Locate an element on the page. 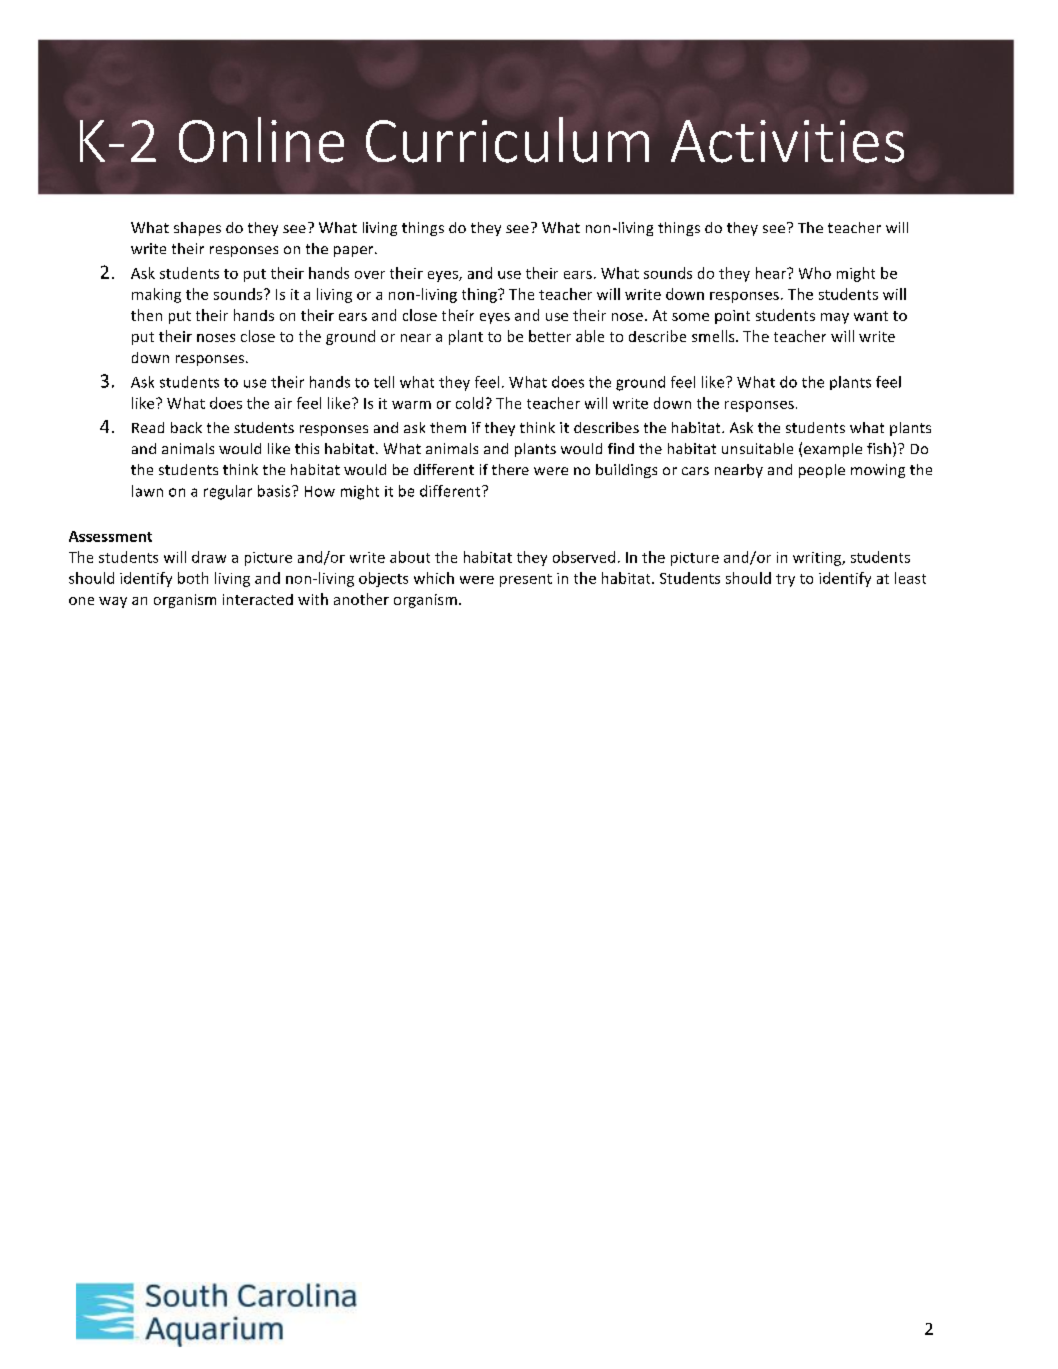 The width and height of the document is (1058, 1369). cold is located at coordinates (469, 403).
